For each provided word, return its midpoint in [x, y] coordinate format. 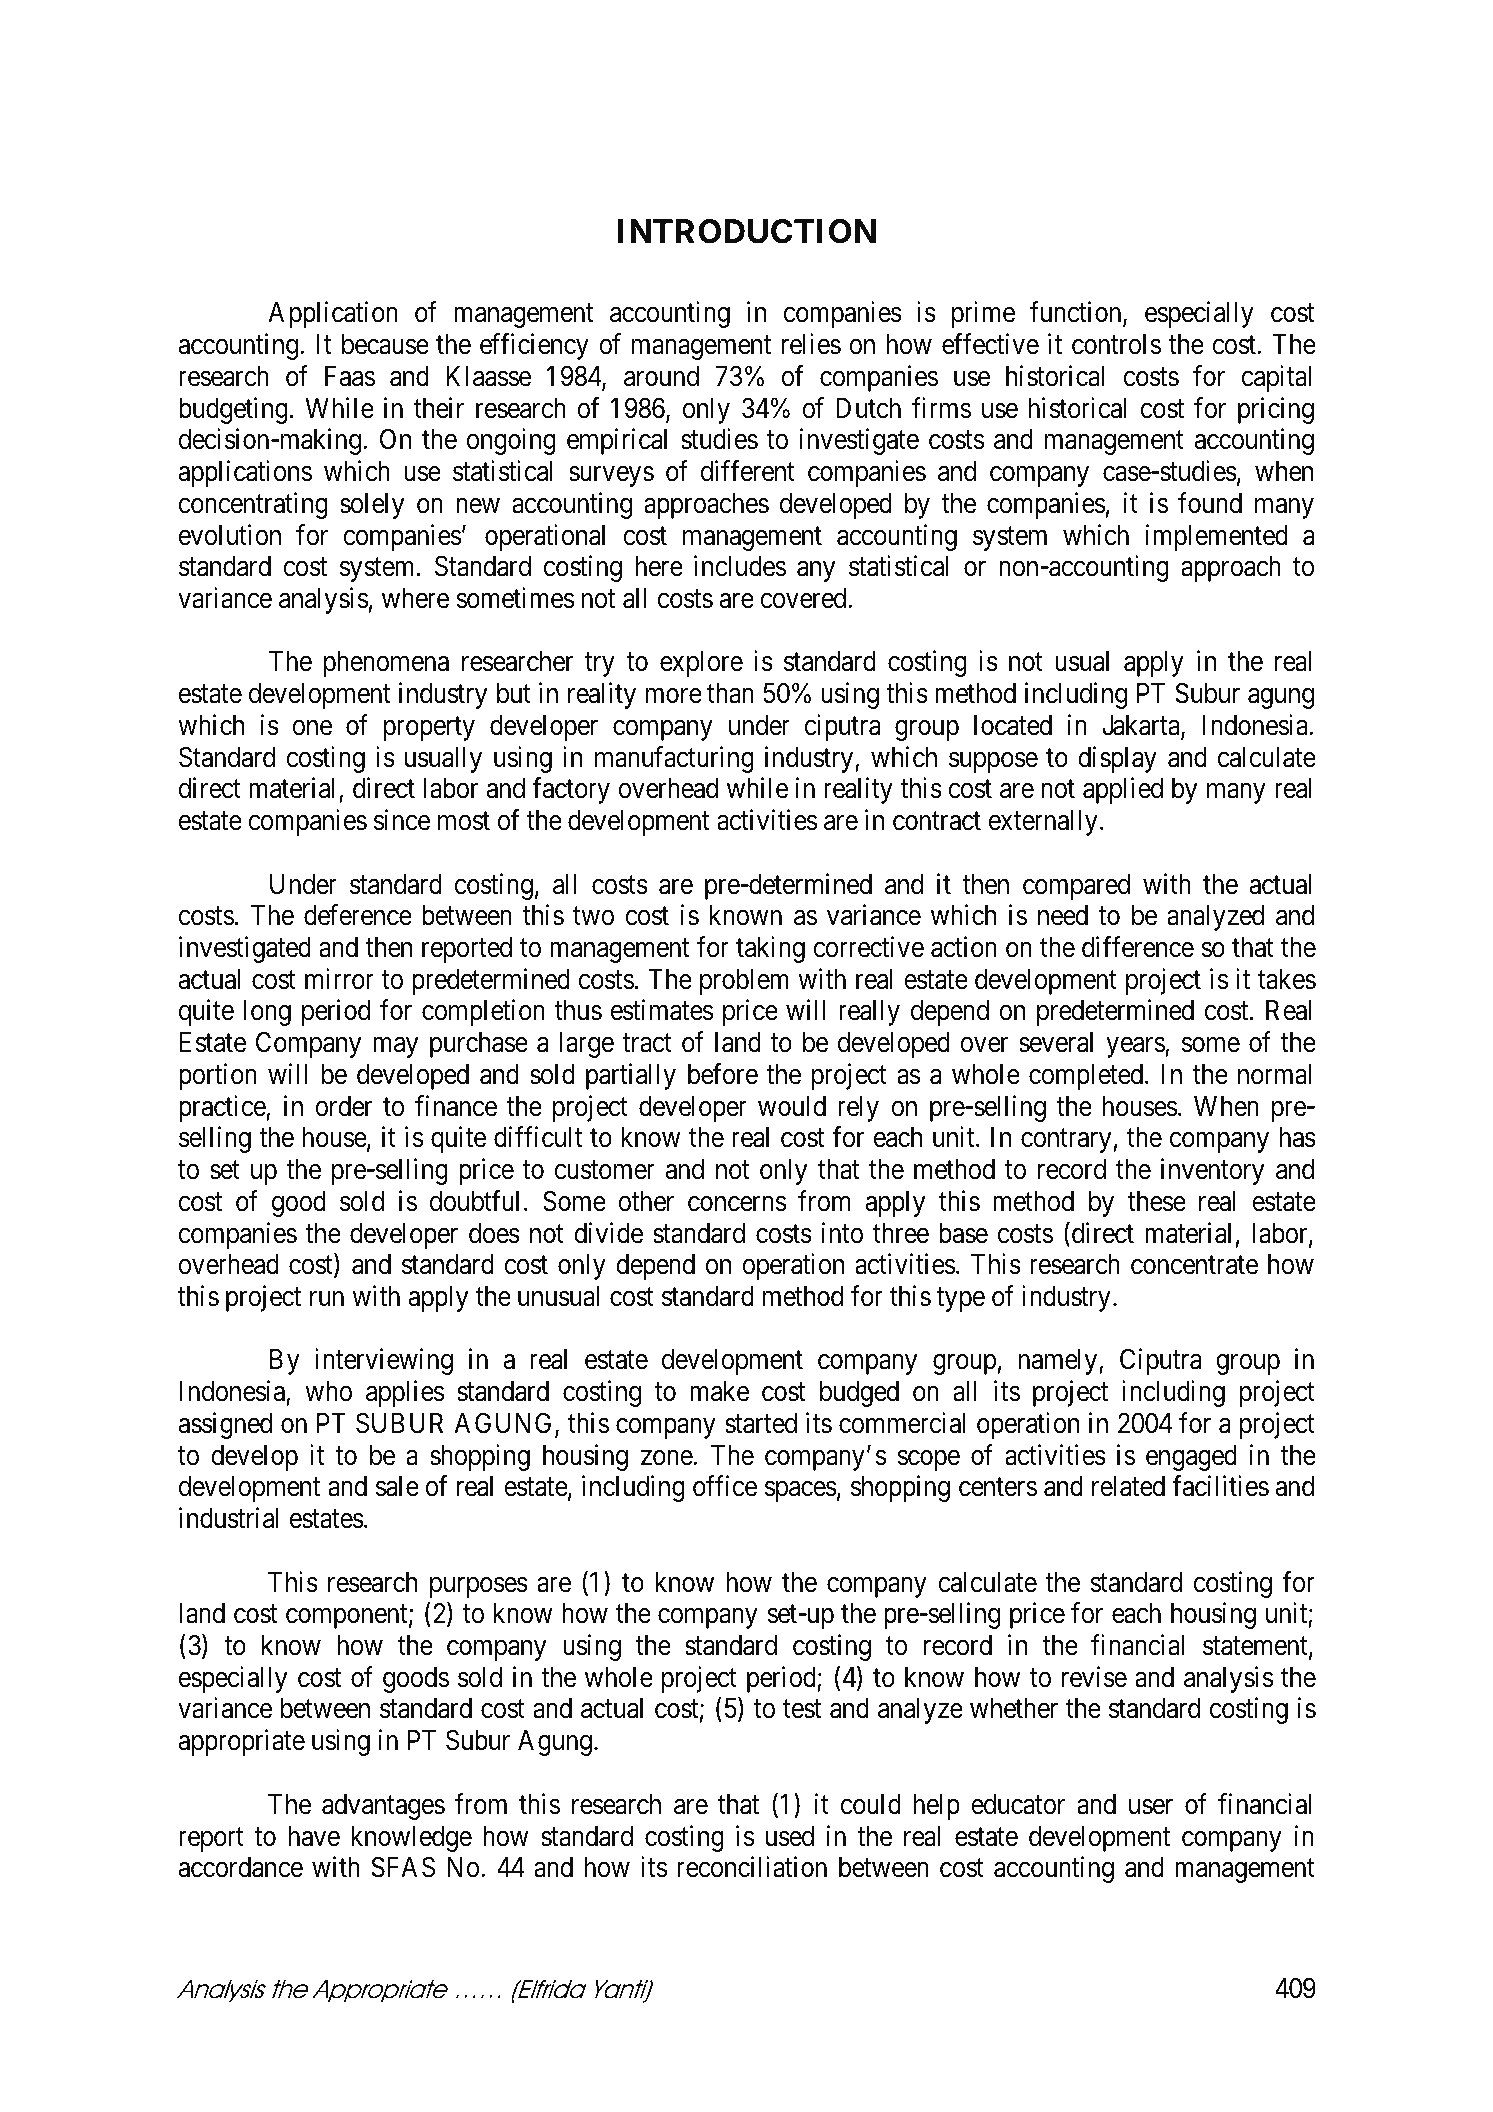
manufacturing [674, 759]
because [385, 344]
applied [1123, 791]
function [1077, 314]
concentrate [1194, 1265]
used [790, 1836]
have [314, 1836]
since [402, 820]
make [719, 1391]
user [1151, 1807]
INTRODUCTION [747, 231]
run [327, 1298]
